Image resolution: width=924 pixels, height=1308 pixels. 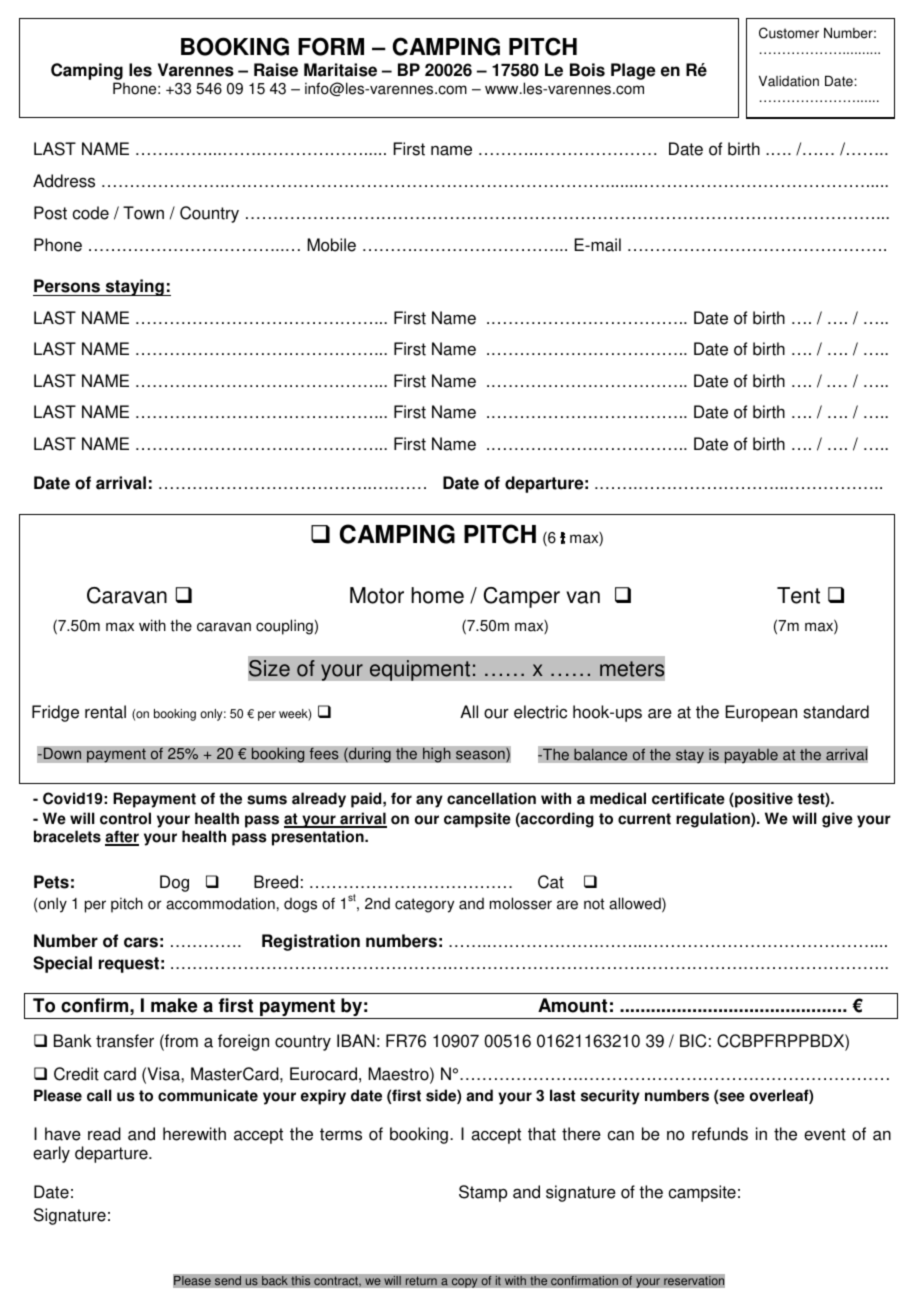 What do you see at coordinates (51, 1154) in the document?
I see `early` at bounding box center [51, 1154].
